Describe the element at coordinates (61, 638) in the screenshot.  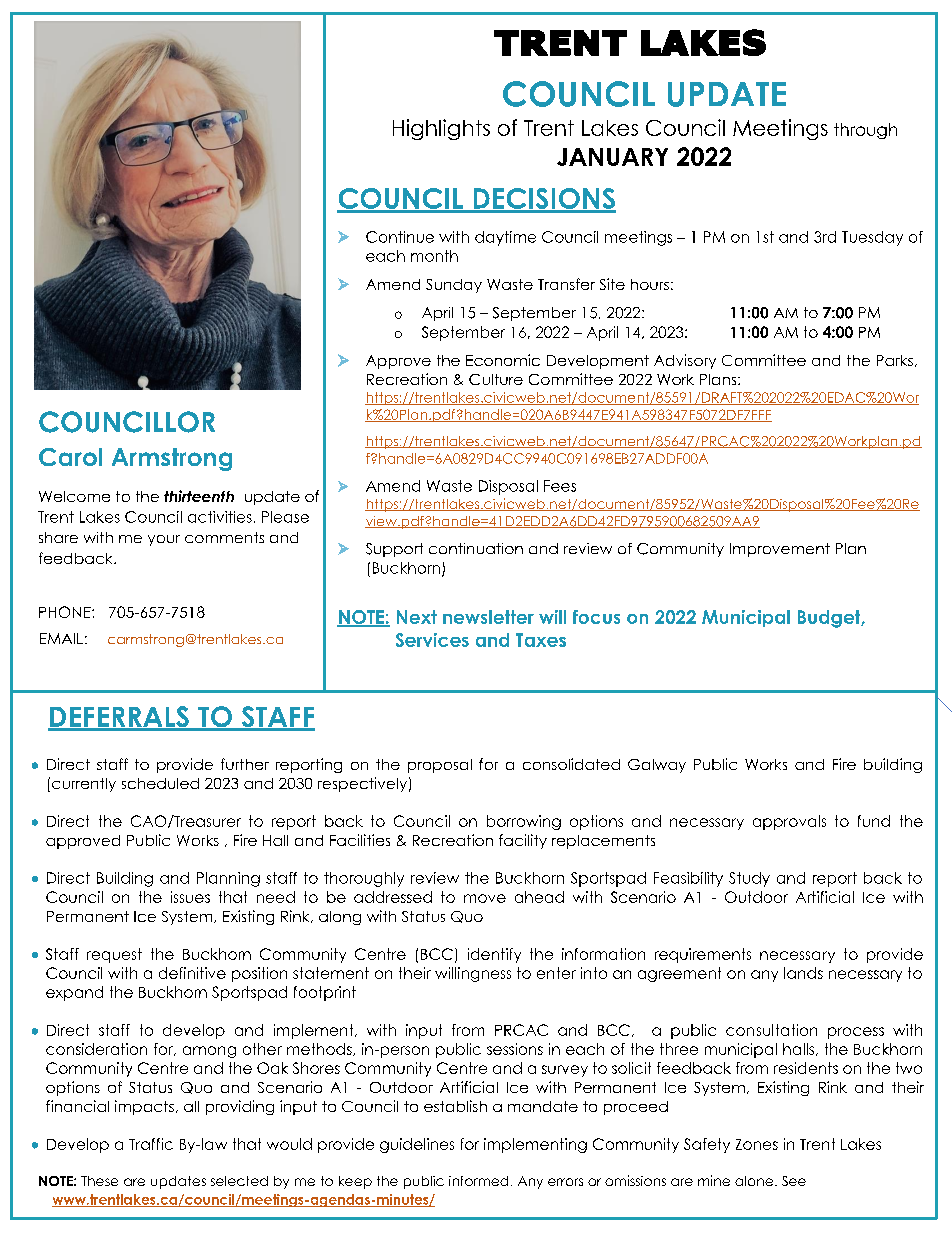
I see `EMAIL` at that location.
